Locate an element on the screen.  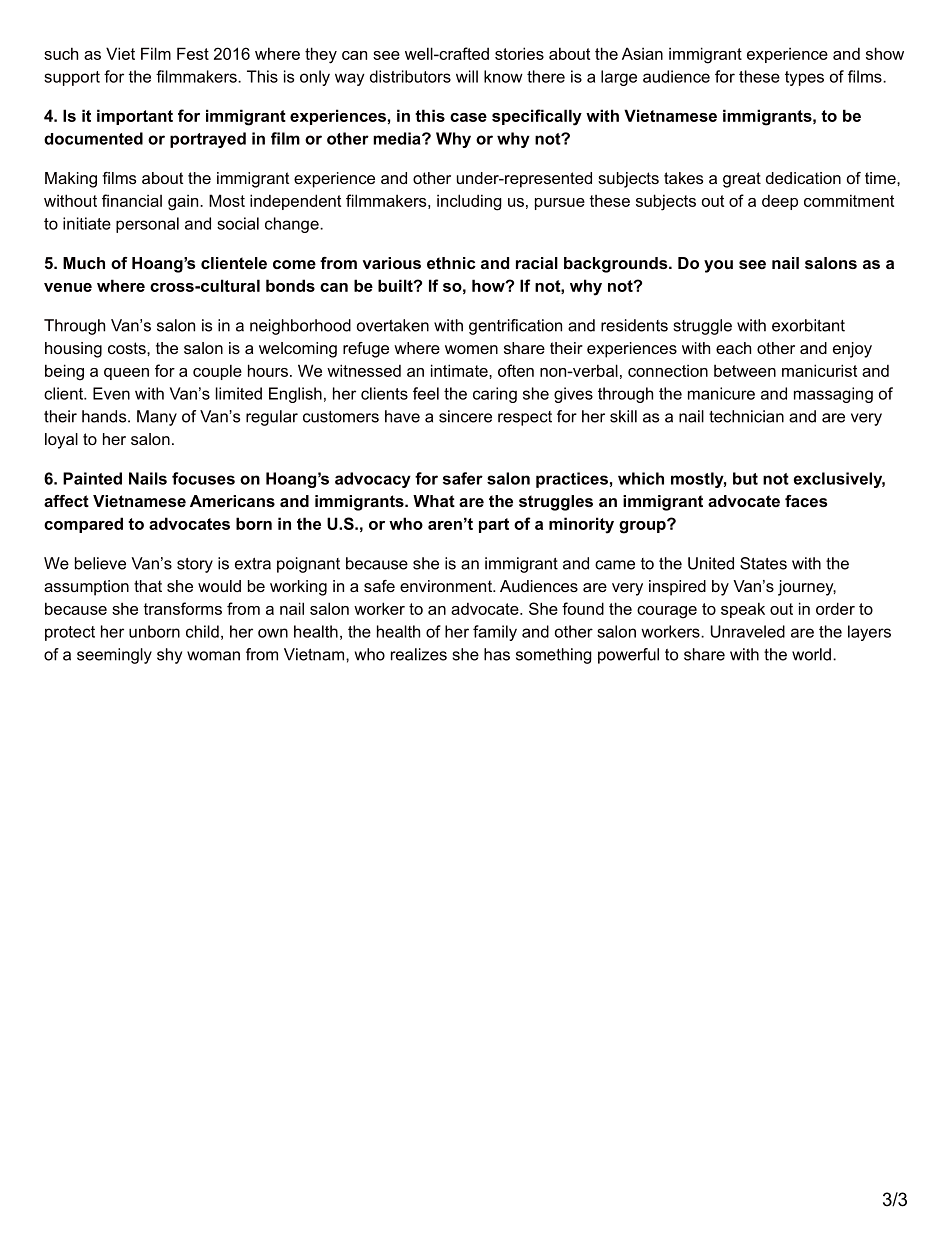
Many is located at coordinates (157, 418).
